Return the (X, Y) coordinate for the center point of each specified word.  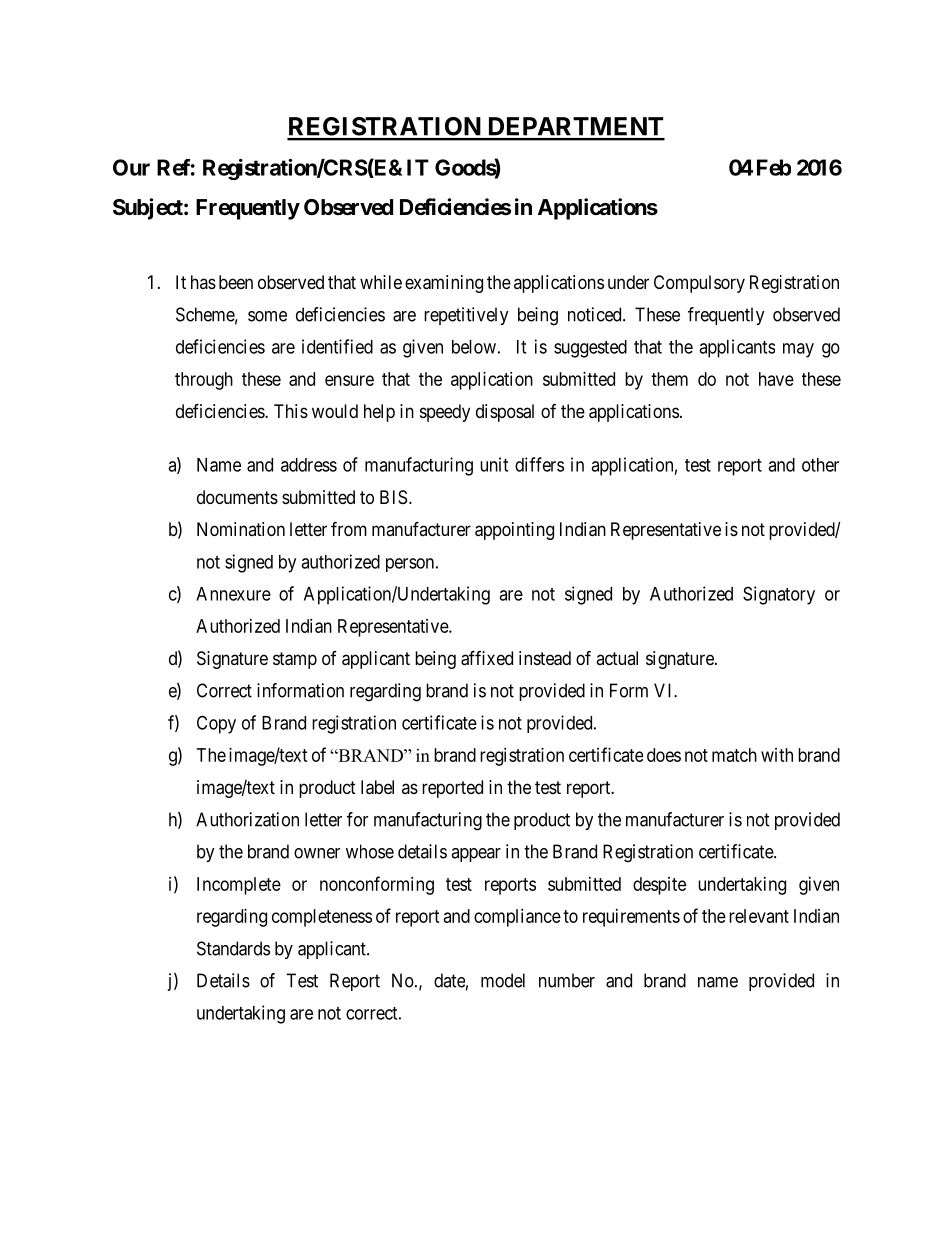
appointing (514, 531)
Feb (774, 167)
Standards (233, 948)
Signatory (779, 595)
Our (131, 167)
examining (444, 284)
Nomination (241, 529)
